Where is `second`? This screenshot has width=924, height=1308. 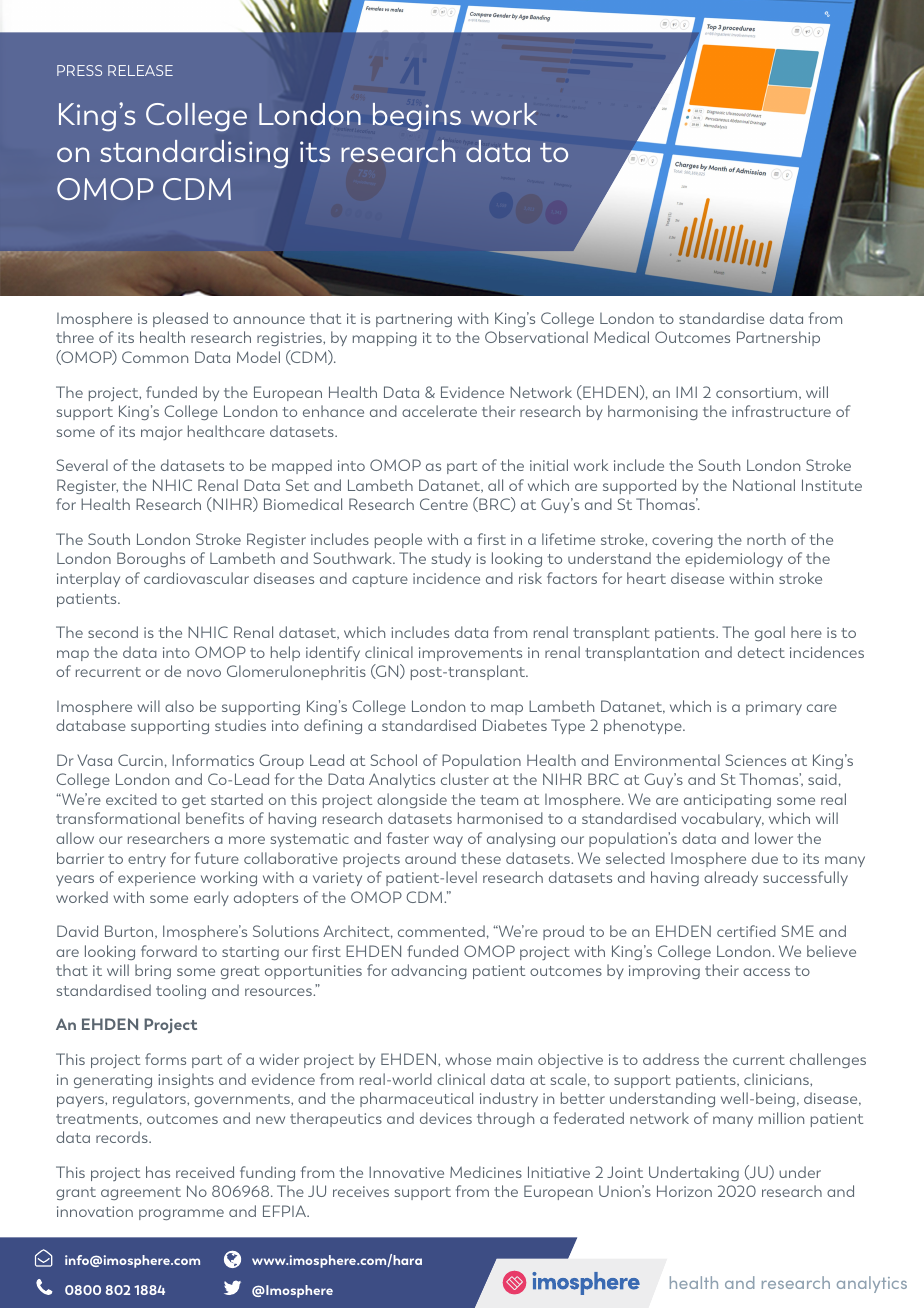 second is located at coordinates (113, 632).
